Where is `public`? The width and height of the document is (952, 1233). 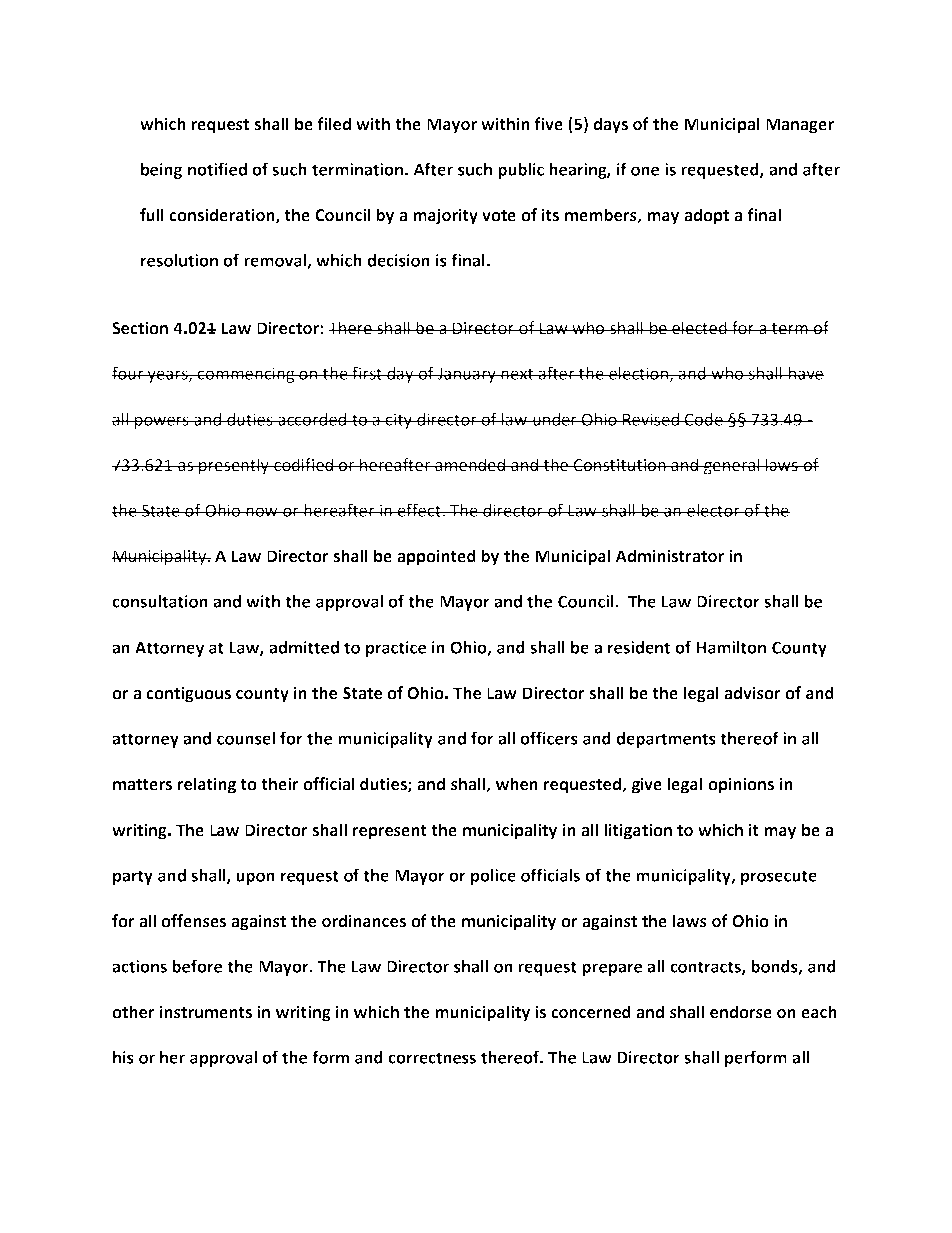 public is located at coordinates (521, 171).
